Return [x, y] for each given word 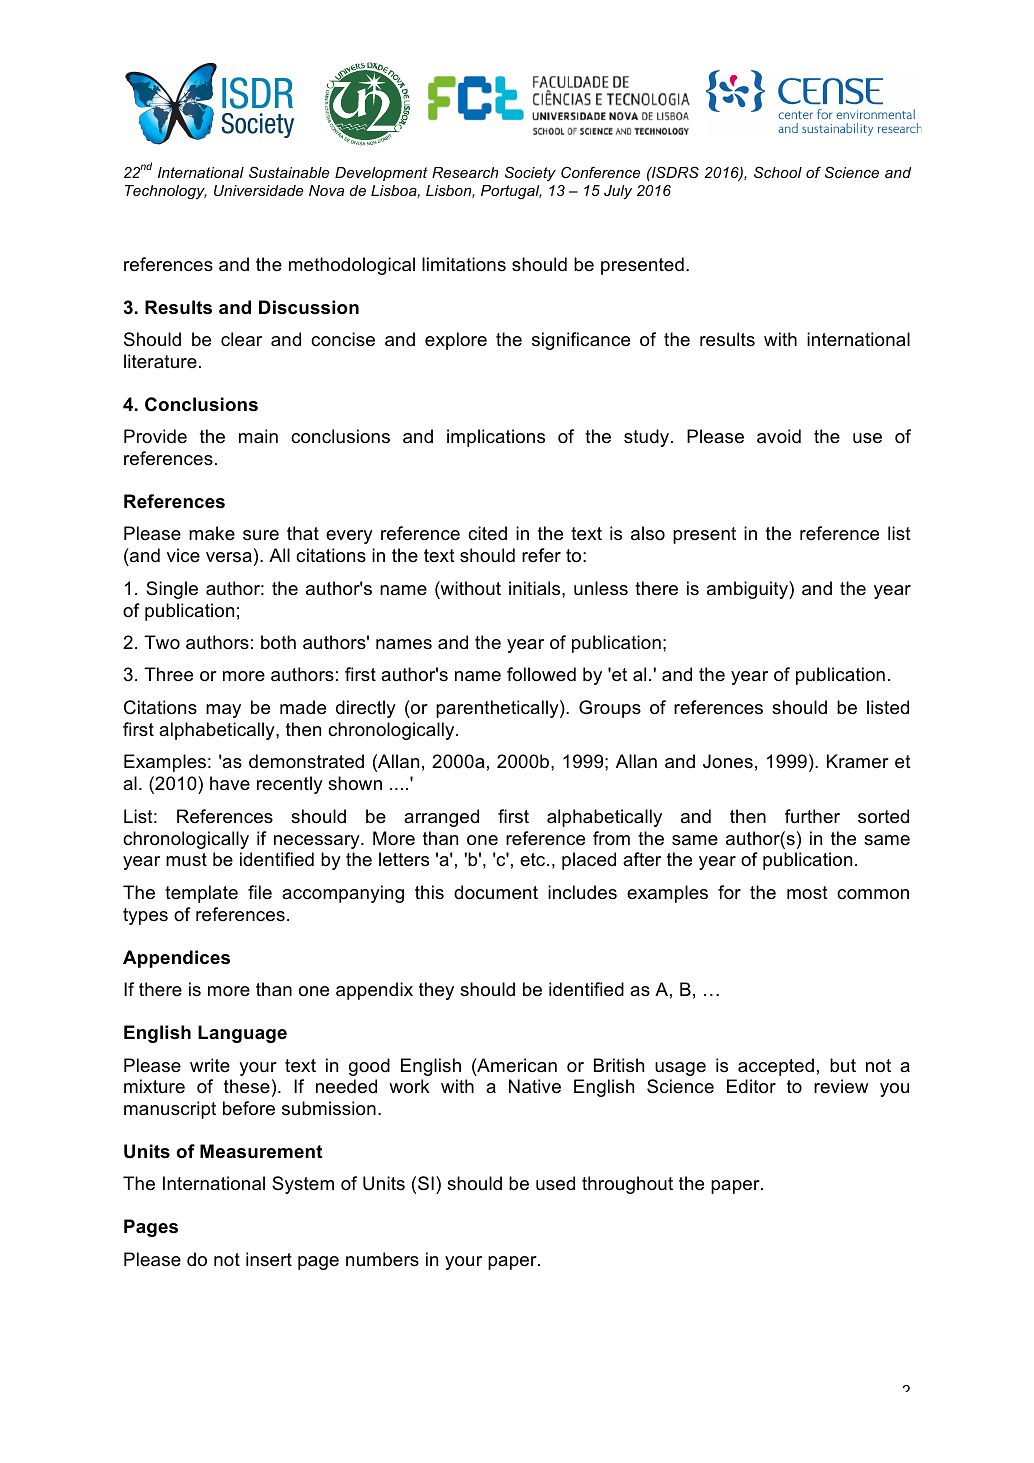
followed [541, 674]
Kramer [858, 761]
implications [496, 438]
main [258, 436]
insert [269, 1259]
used [555, 1183]
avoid [779, 436]
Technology [166, 192]
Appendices [176, 959]
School [778, 172]
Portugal [511, 192]
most [807, 893]
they [436, 991]
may [223, 711]
